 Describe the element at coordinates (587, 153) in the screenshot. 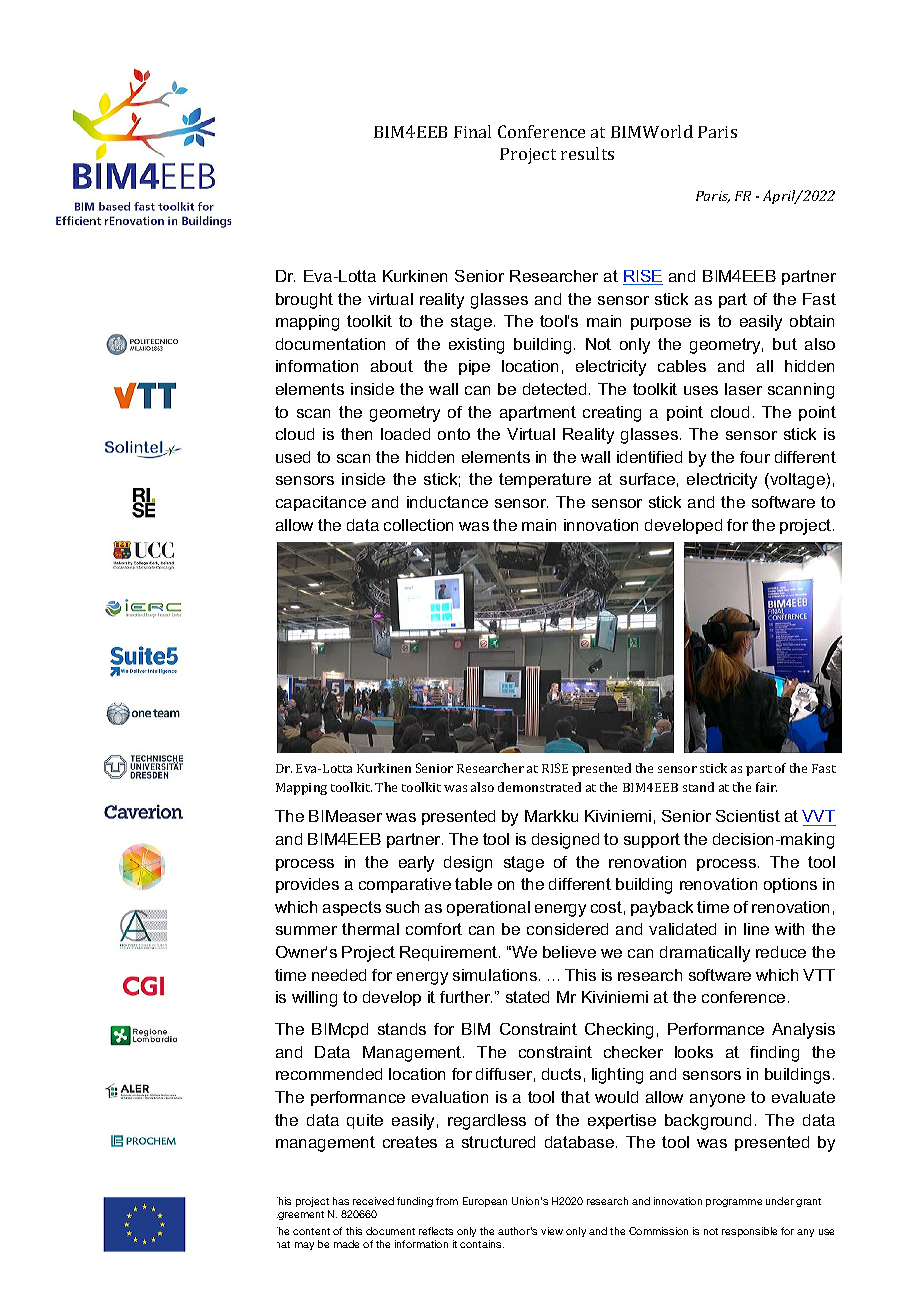

I see `results` at that location.
